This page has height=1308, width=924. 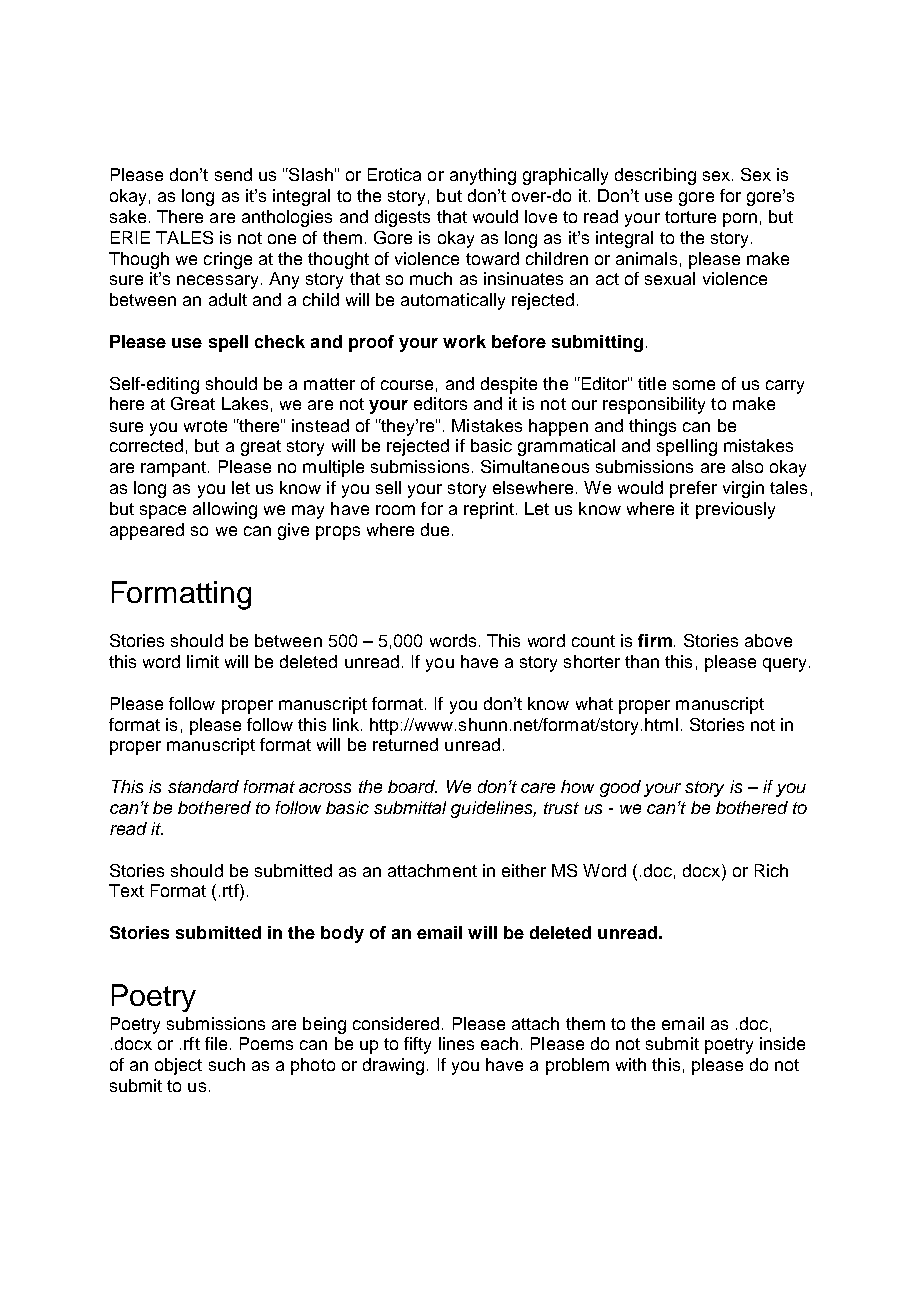 What do you see at coordinates (655, 640) in the page?
I see `firm` at bounding box center [655, 640].
